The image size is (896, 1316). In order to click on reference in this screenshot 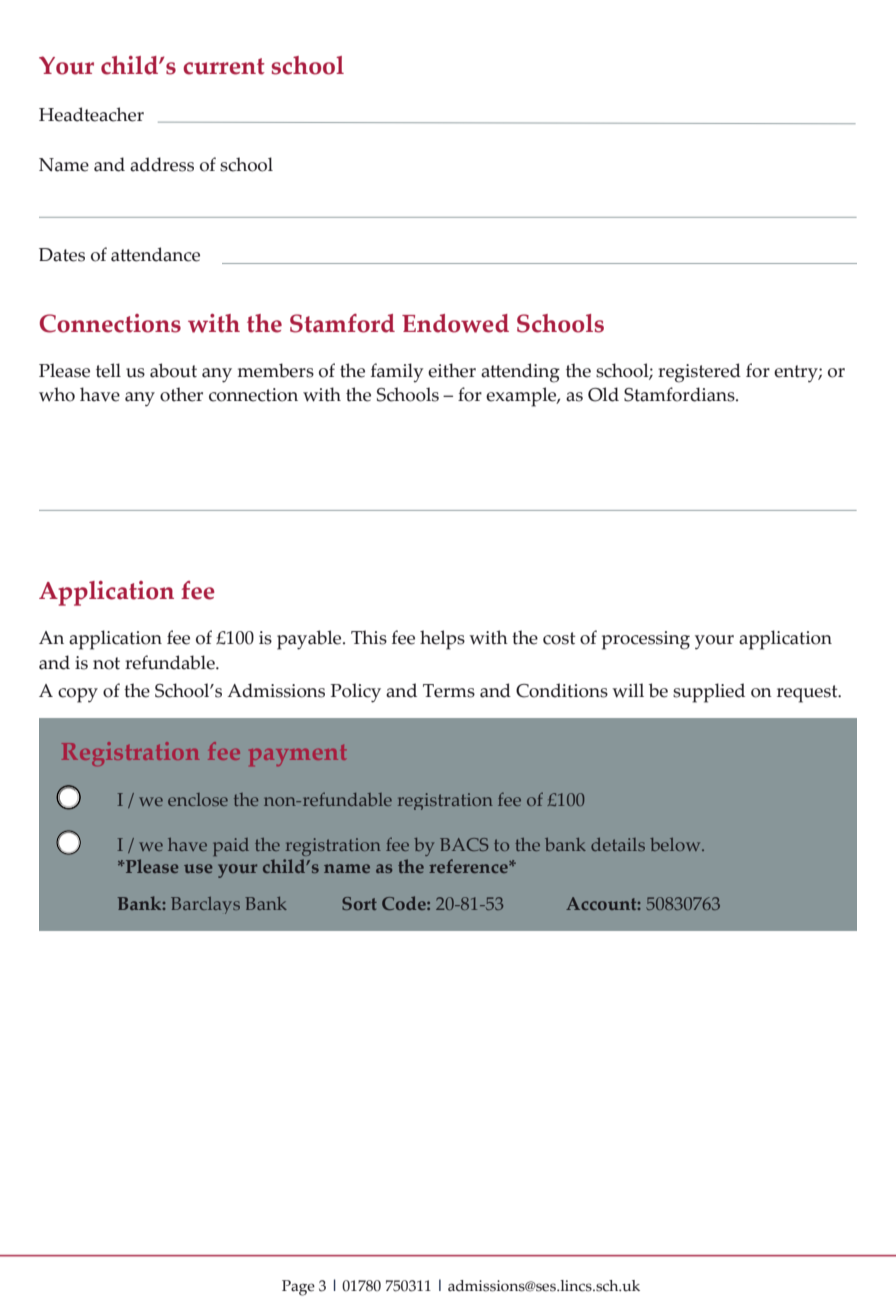, I will do `click(469, 866)`.
